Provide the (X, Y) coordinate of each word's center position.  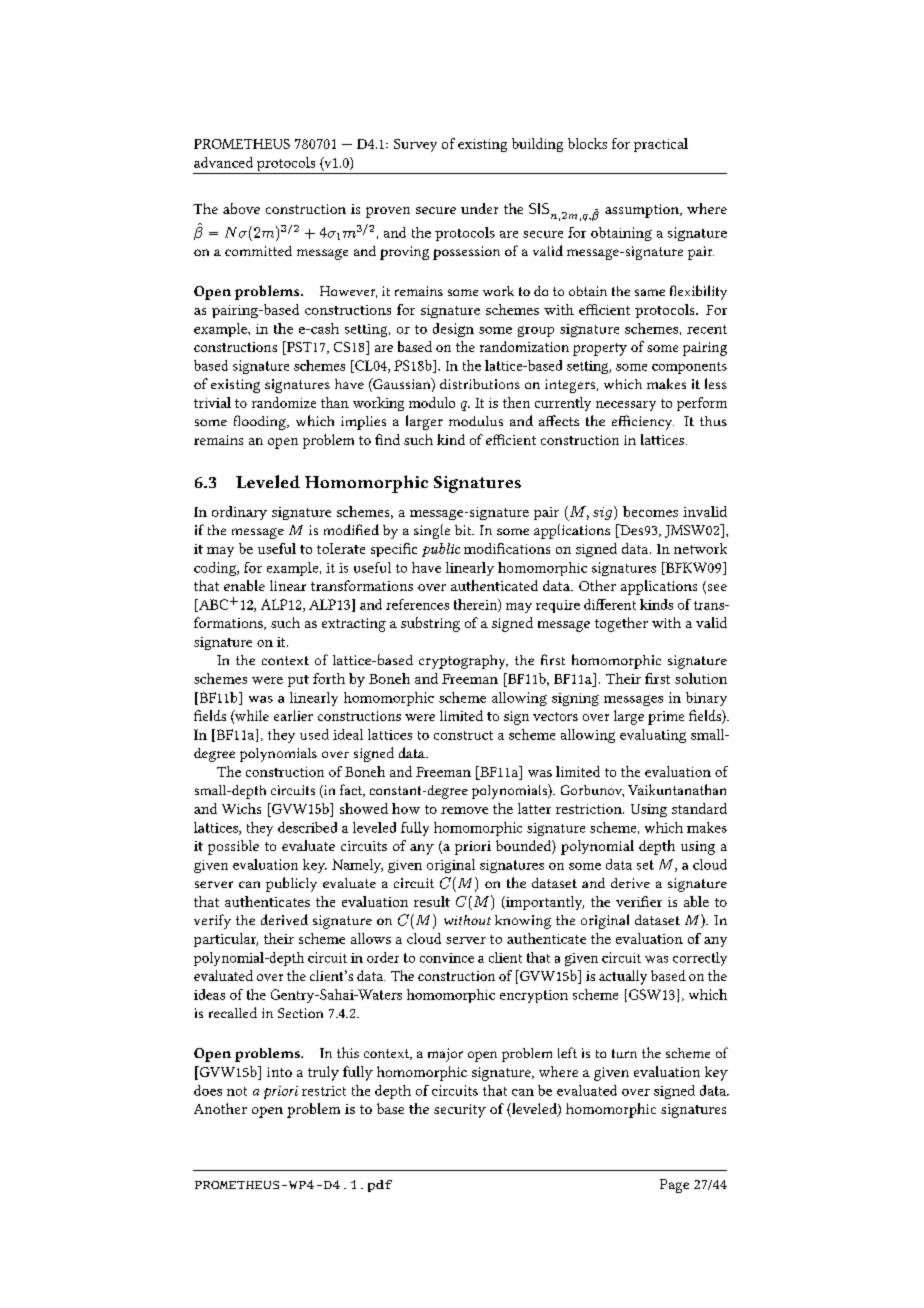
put (298, 681)
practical (661, 145)
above (241, 208)
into (279, 1072)
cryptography (463, 662)
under (479, 208)
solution (701, 678)
